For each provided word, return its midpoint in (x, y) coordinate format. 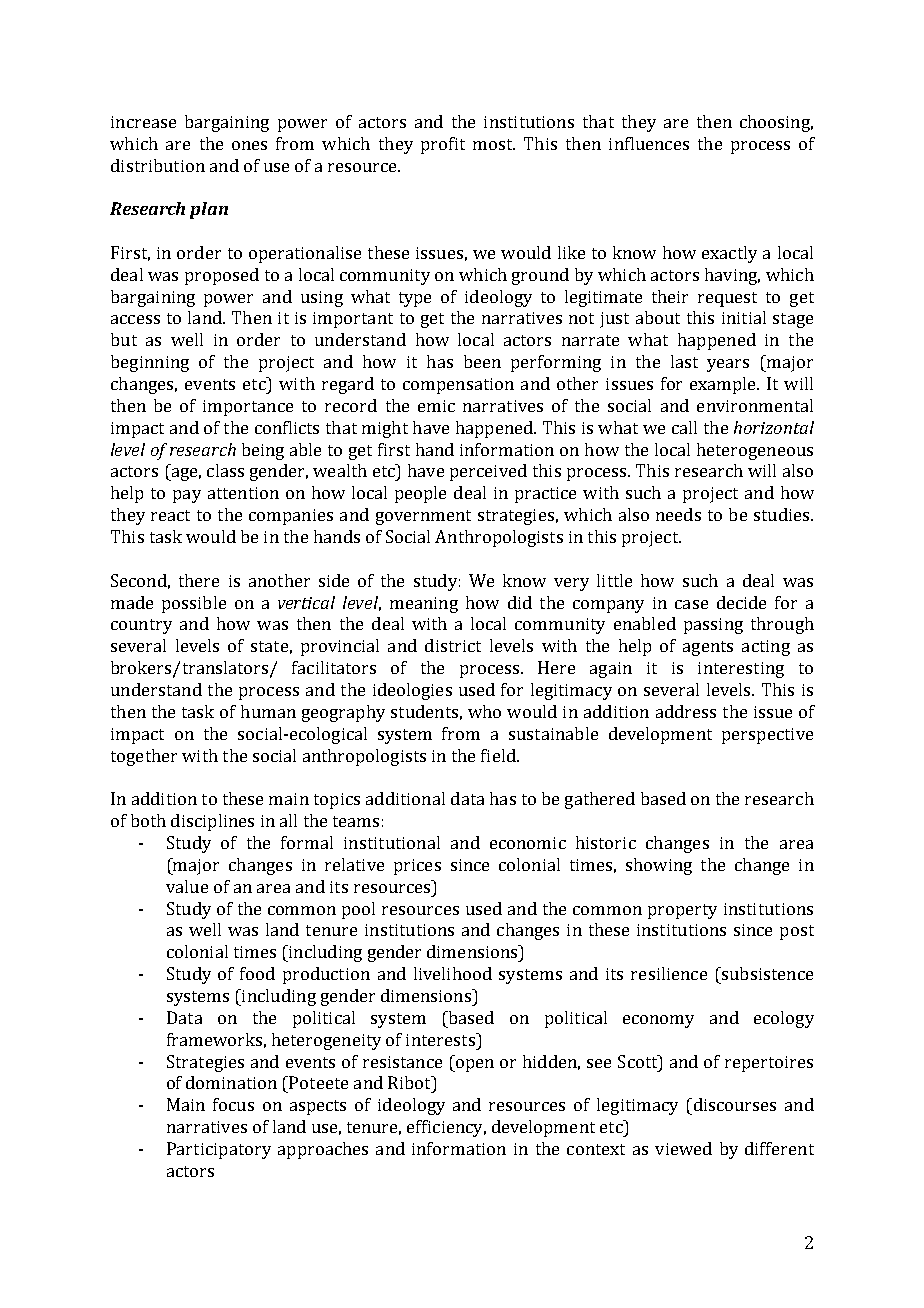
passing (713, 626)
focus (233, 1104)
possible (194, 604)
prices (417, 867)
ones (249, 145)
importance (248, 408)
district (453, 645)
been (482, 361)
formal (307, 842)
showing (659, 866)
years (728, 365)
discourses (733, 1104)
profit (443, 145)
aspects (318, 1107)
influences (649, 143)
